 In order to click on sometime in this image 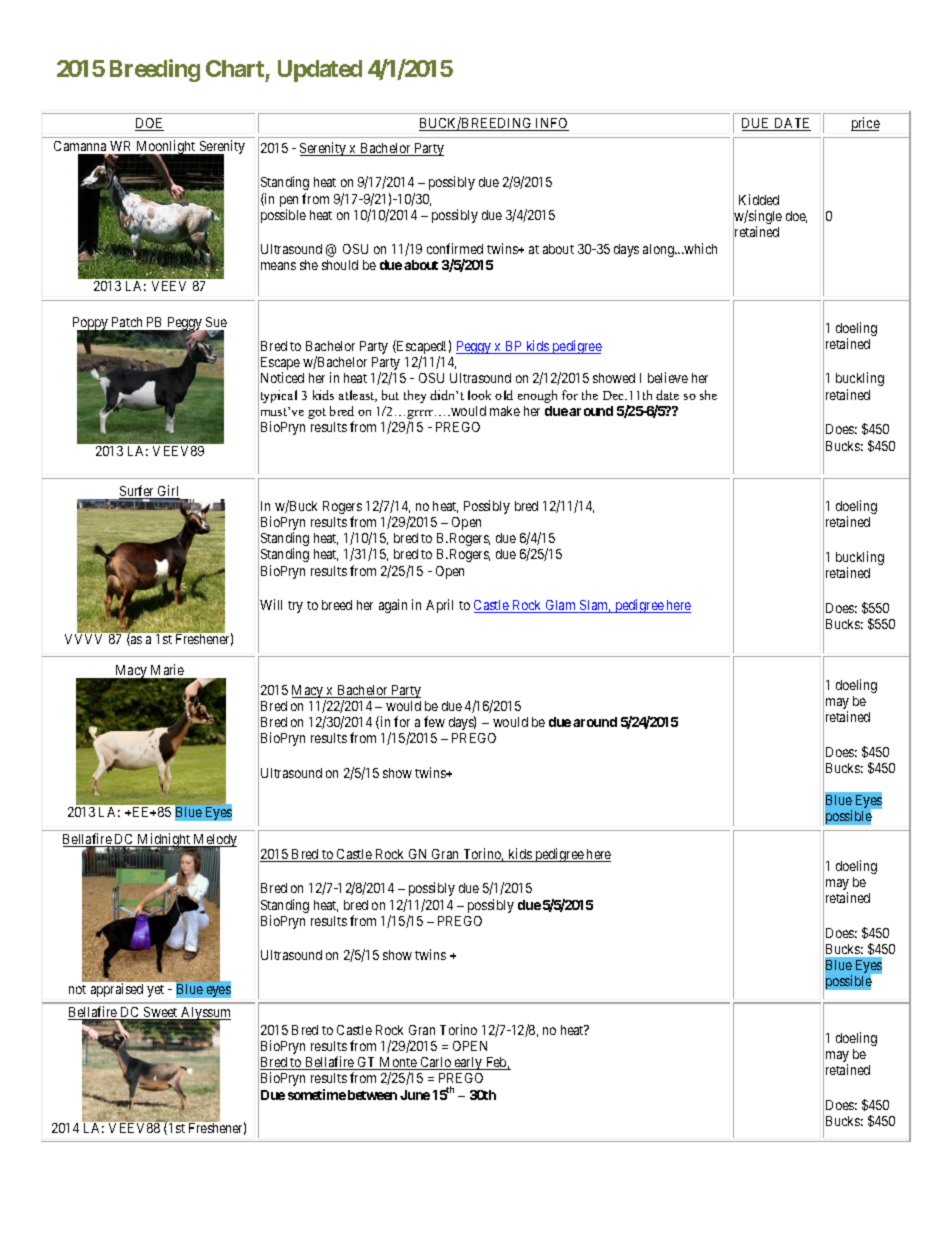, I will do `click(317, 1094)`.
